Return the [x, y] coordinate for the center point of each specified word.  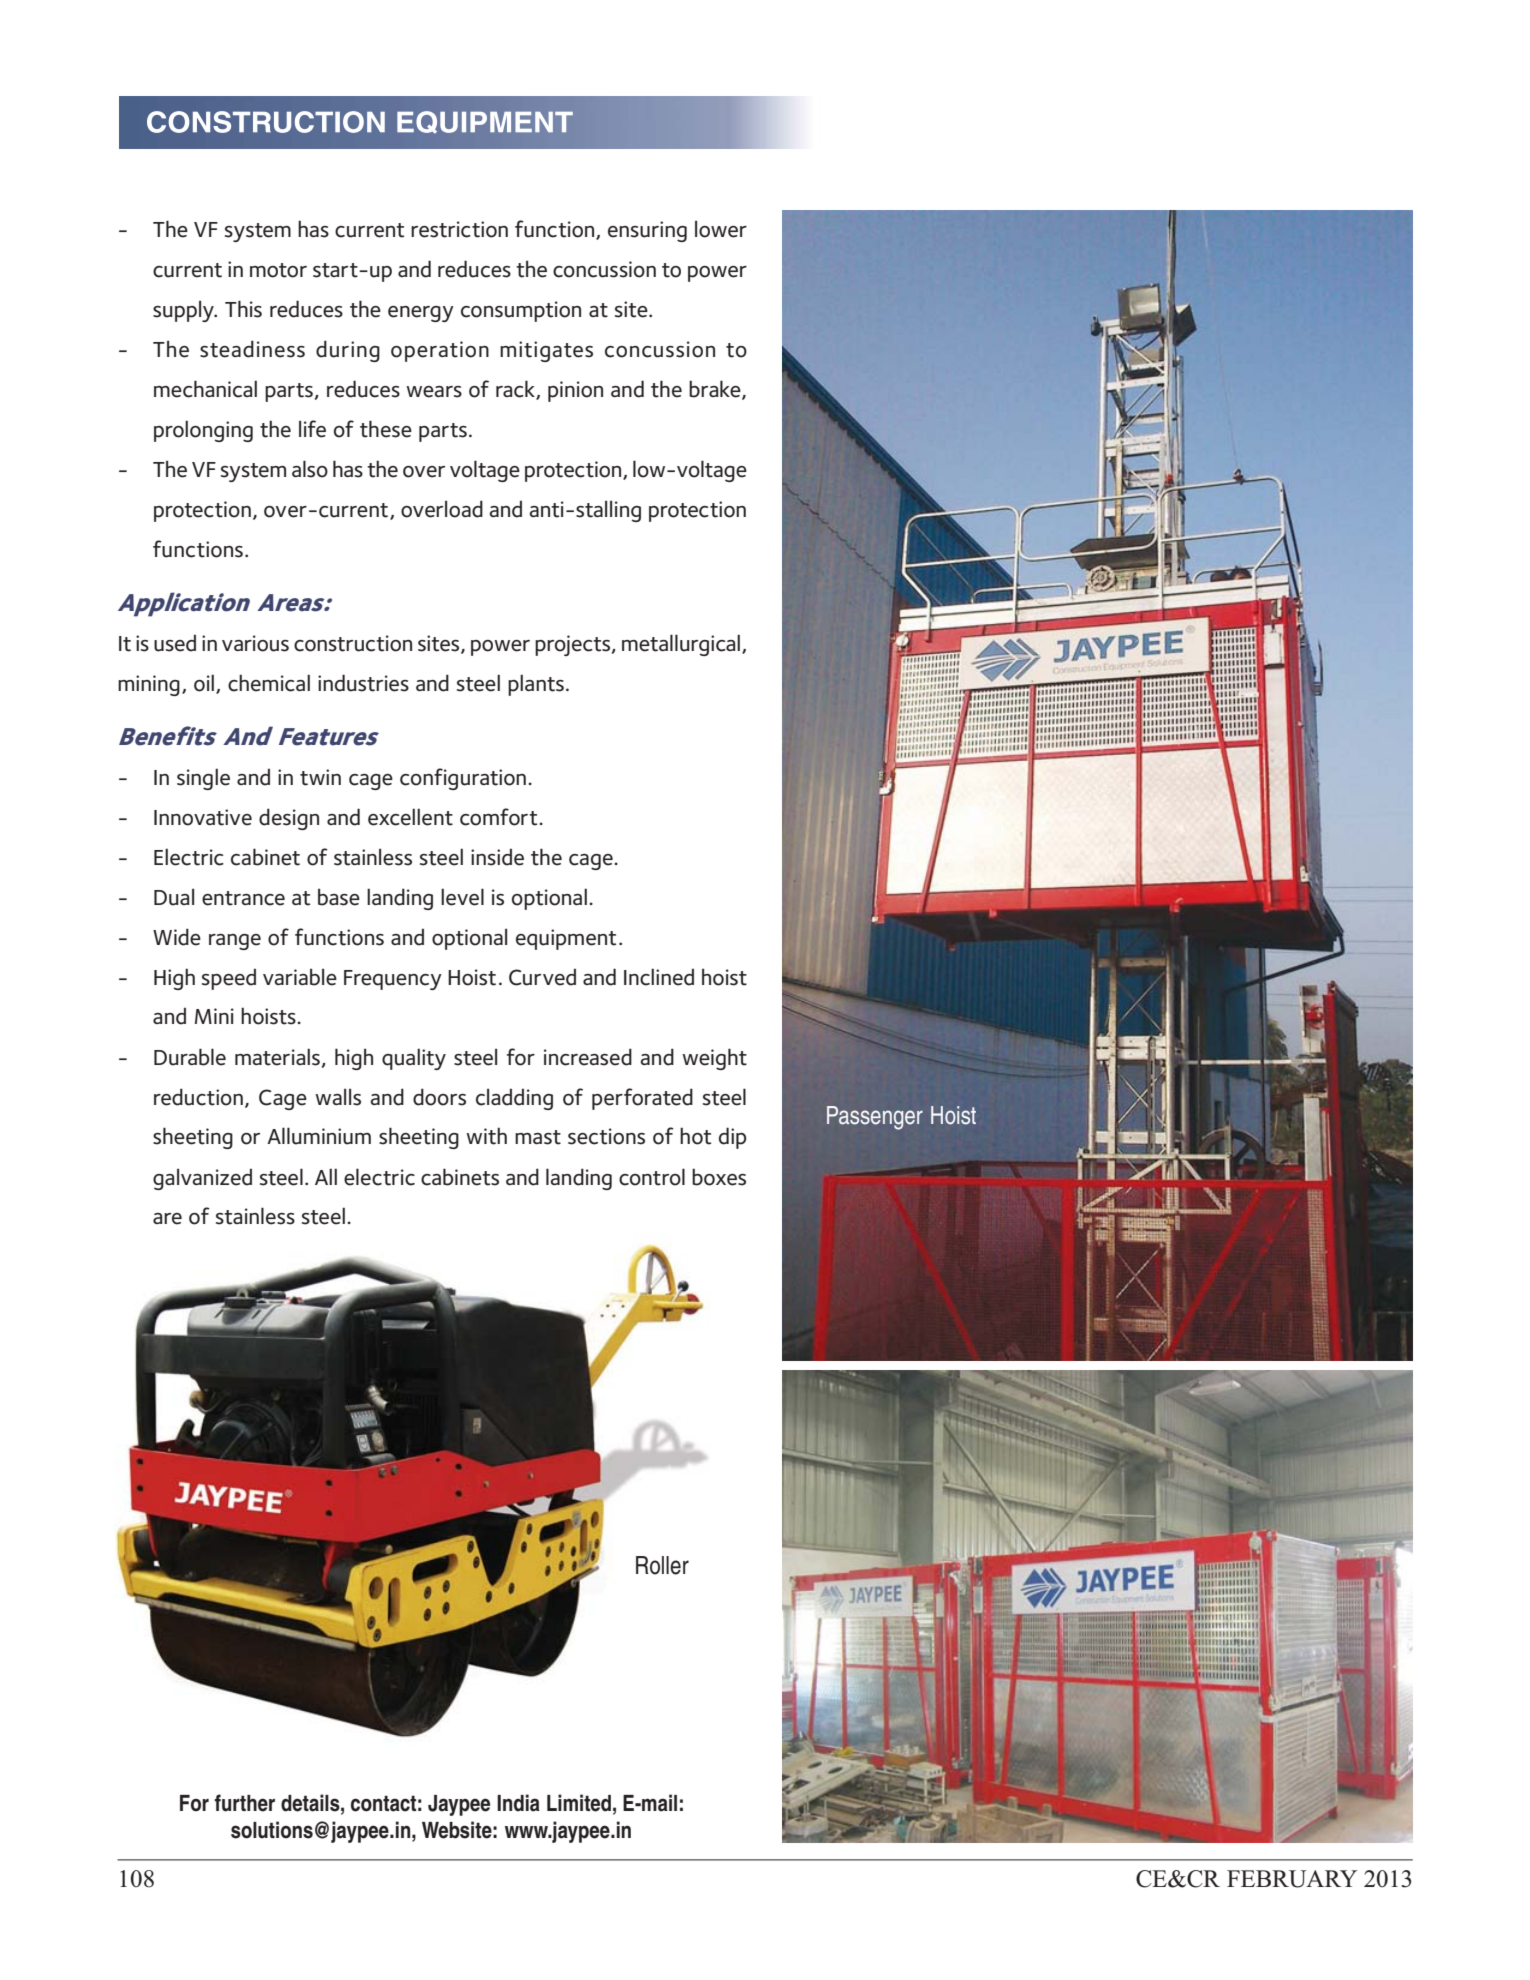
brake [716, 390]
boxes [719, 1177]
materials [277, 1057]
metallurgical [681, 645]
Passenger [875, 1118]
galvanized [202, 1179]
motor [278, 270]
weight [714, 1059]
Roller [662, 1565]
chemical [269, 683]
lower [721, 229]
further [244, 1803]
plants [536, 685]
